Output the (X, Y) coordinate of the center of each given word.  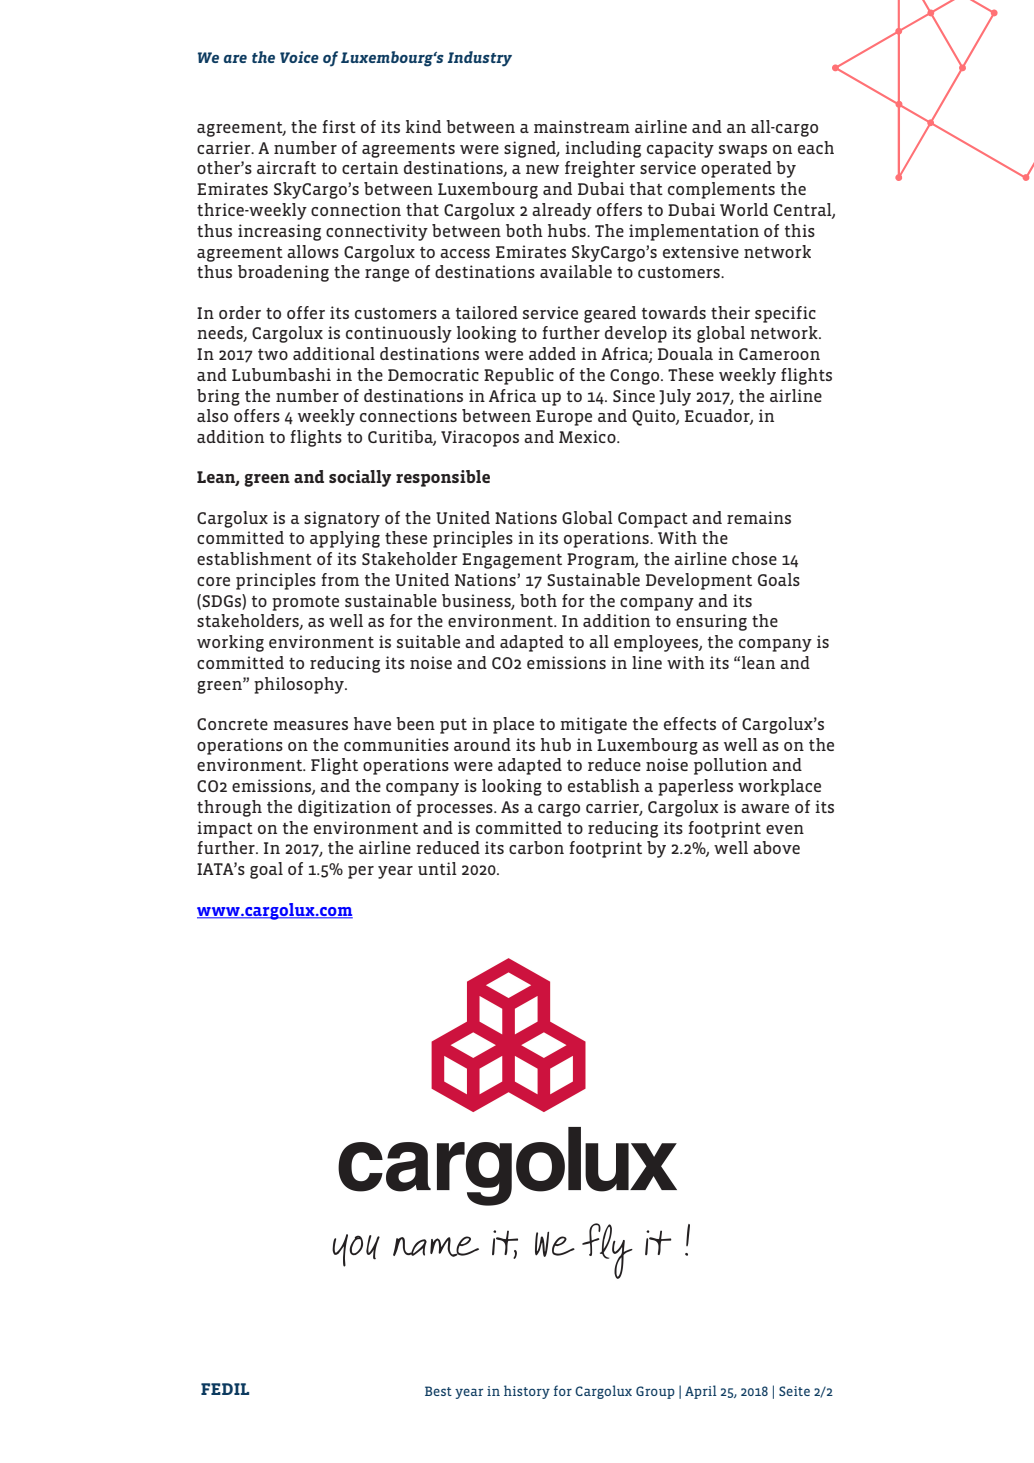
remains (759, 517)
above (776, 847)
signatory (342, 519)
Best (438, 1391)
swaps (743, 151)
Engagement (512, 561)
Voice (299, 57)
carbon (536, 847)
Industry (479, 59)
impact (225, 829)
